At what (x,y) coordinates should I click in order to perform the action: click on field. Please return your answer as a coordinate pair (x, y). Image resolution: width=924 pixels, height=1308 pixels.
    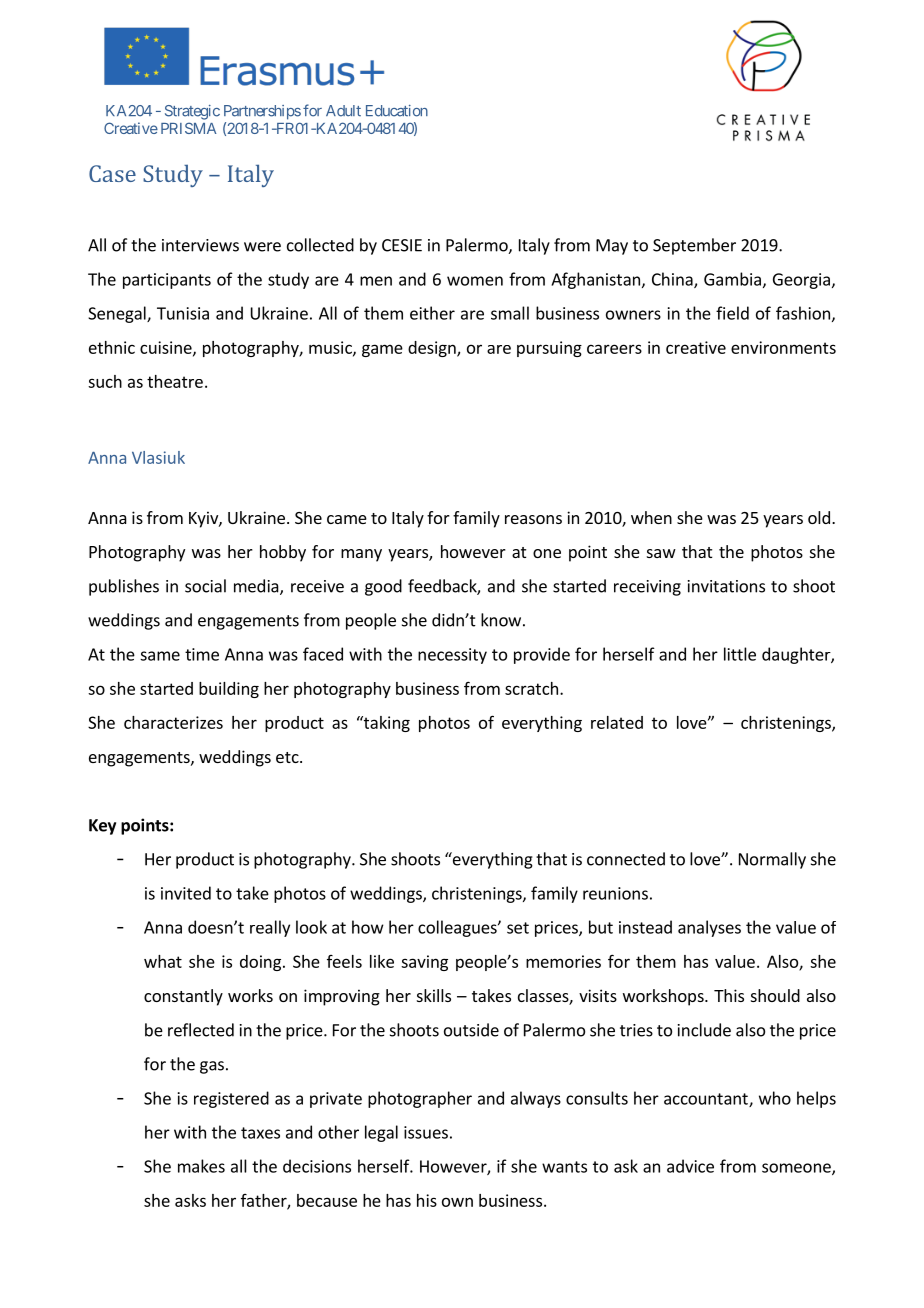
    Looking at the image, I should click on (732, 313).
